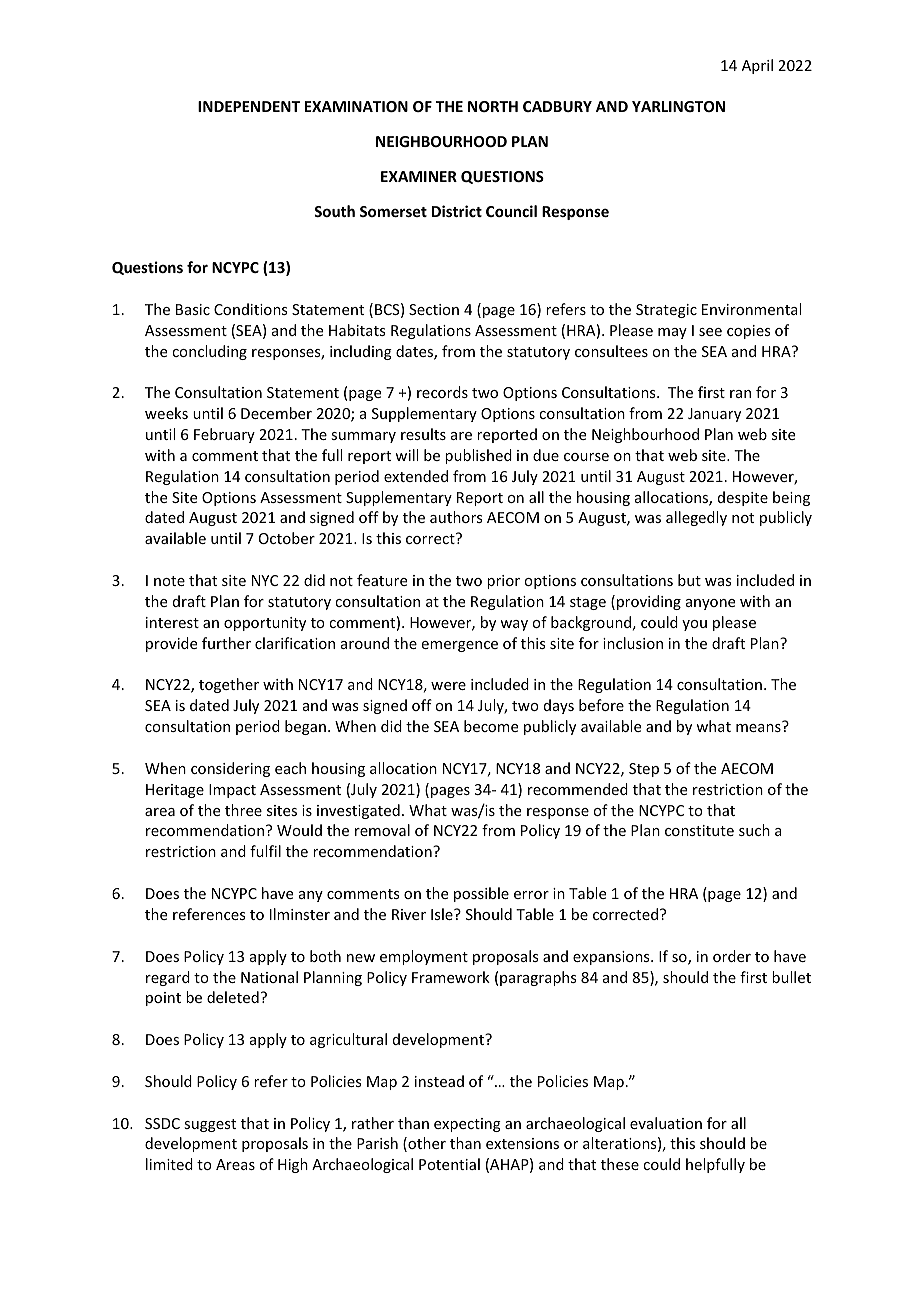 The width and height of the document is (924, 1308). Describe the element at coordinates (287, 538) in the document. I see `October` at that location.
